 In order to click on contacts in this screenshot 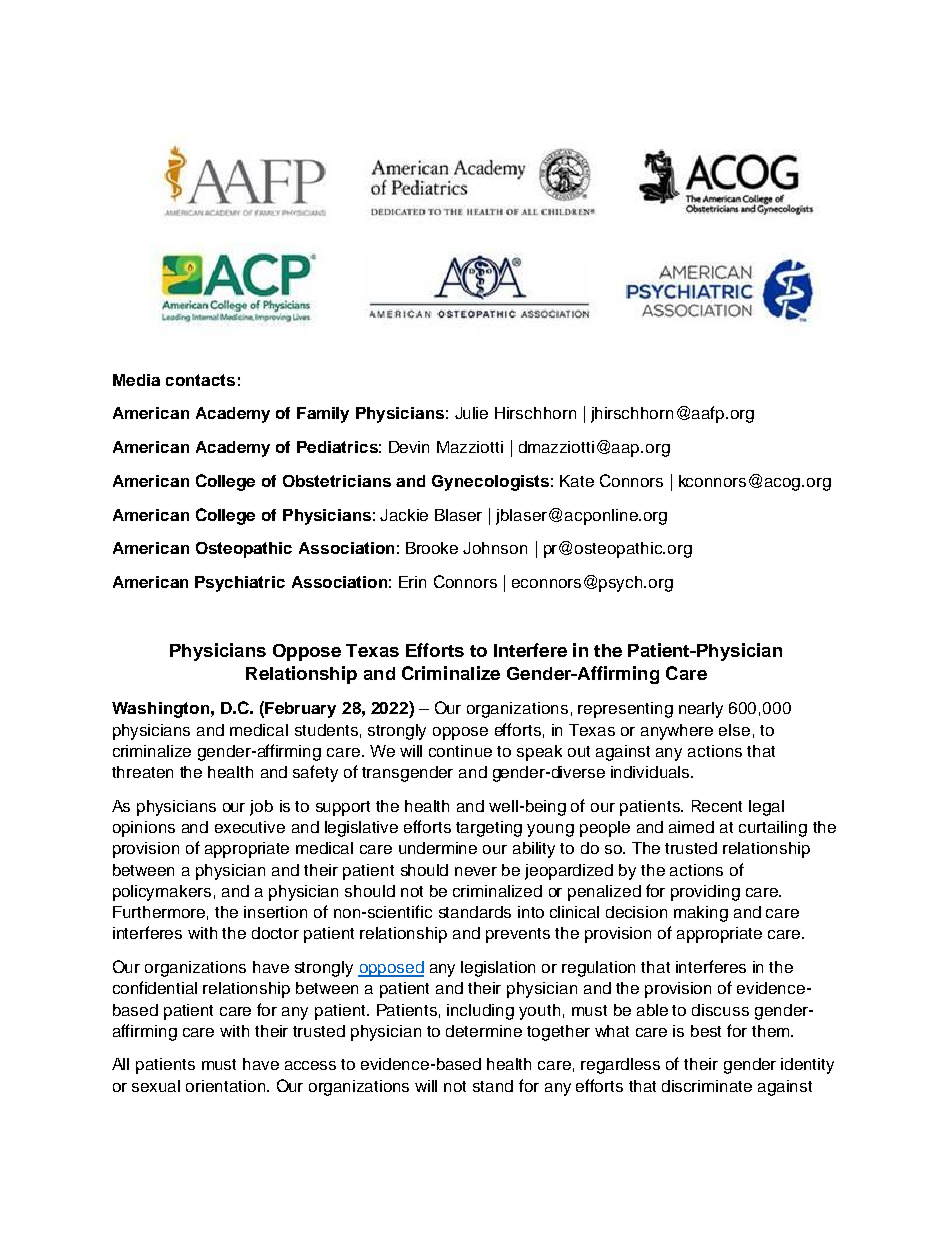, I will do `click(200, 380)`.
